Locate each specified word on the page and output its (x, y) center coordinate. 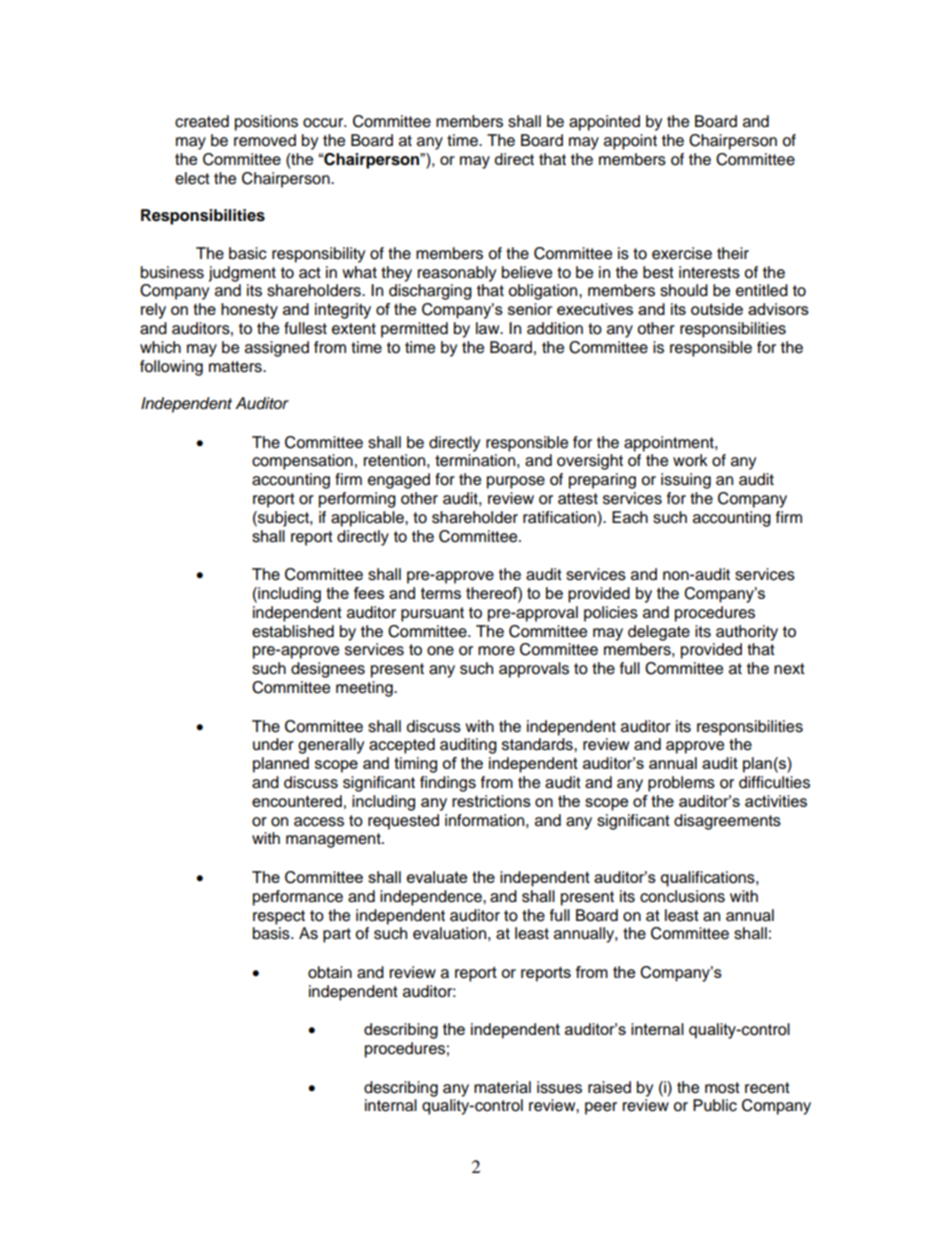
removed (265, 140)
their (733, 253)
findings (448, 784)
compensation (302, 462)
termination (475, 460)
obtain (330, 972)
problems (681, 784)
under (273, 744)
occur (324, 123)
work (690, 460)
